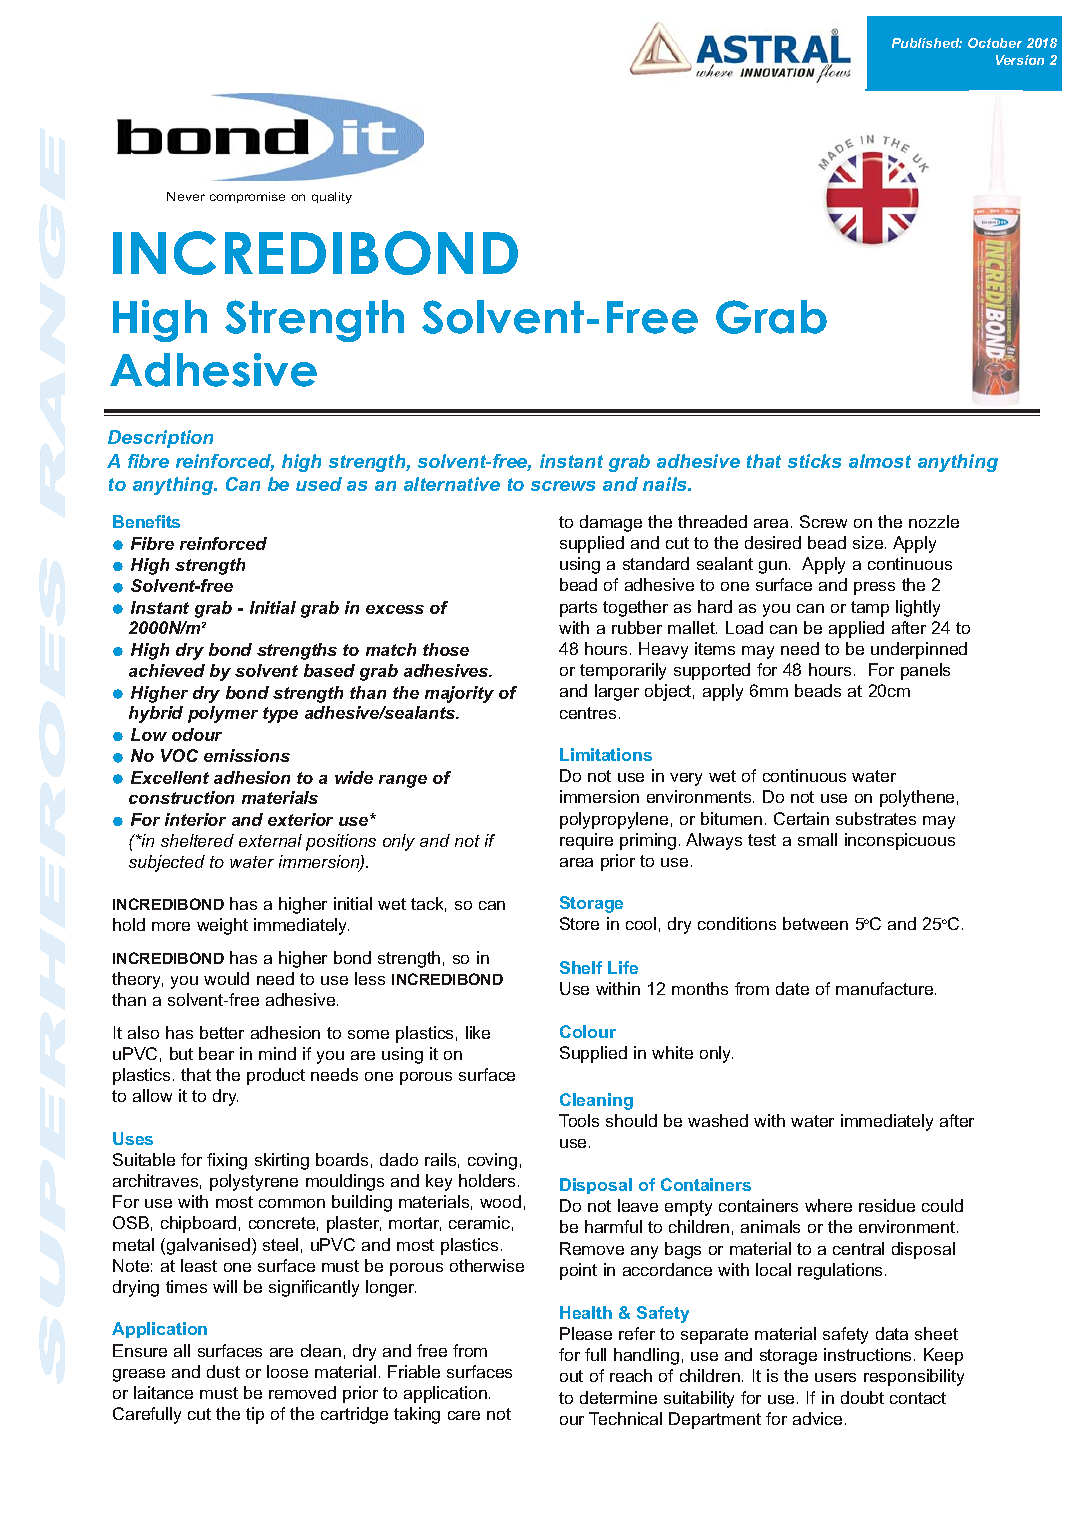 This page has height=1517, width=1073. What do you see at coordinates (247, 197) in the page?
I see `compromise` at bounding box center [247, 197].
